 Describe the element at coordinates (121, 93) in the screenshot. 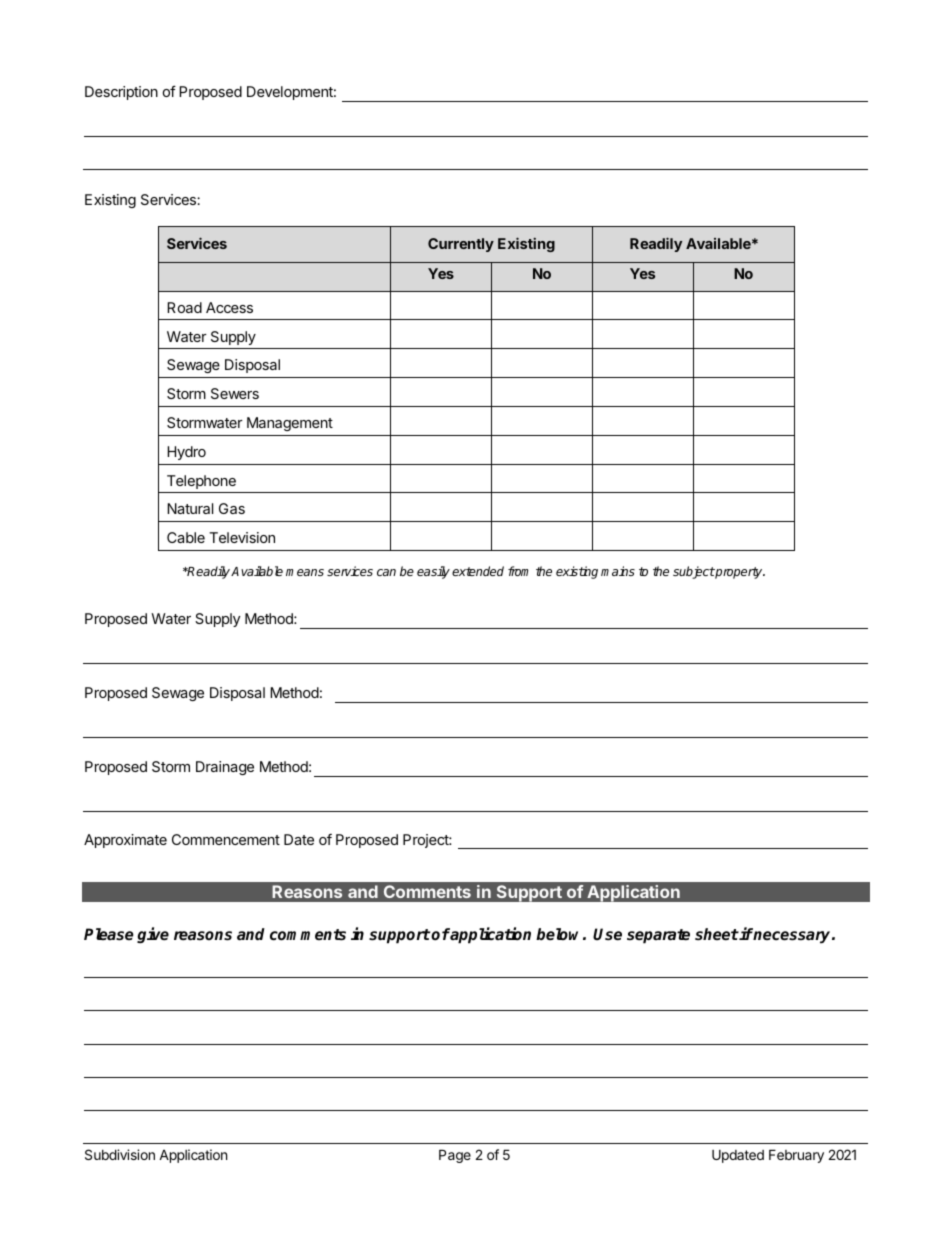

I see `Description` at that location.
